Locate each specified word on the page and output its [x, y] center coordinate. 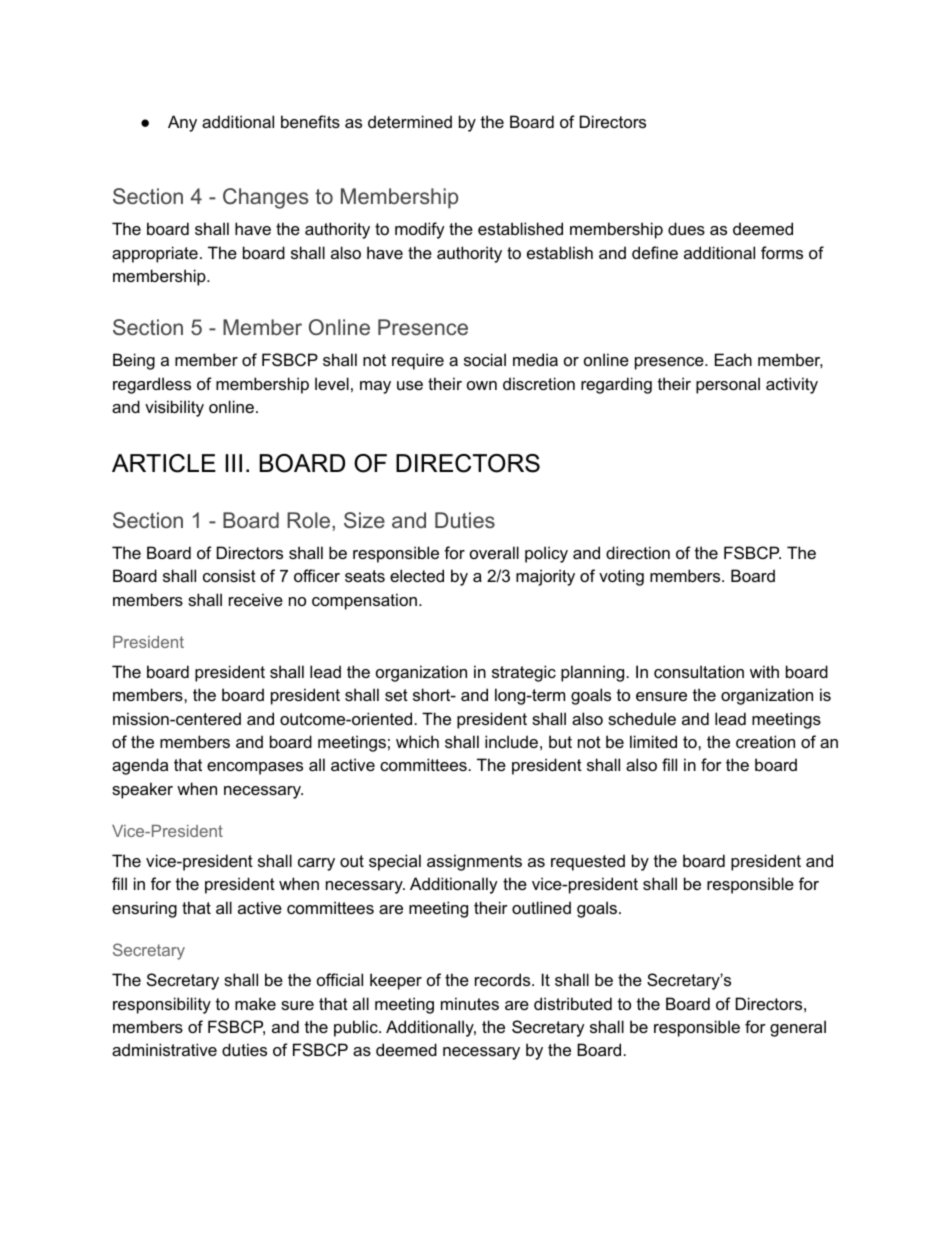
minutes [470, 1003]
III [234, 463]
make [255, 1003]
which [417, 741]
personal [728, 385]
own [482, 385]
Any [182, 123]
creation [765, 741]
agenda [140, 766]
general [798, 1028]
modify [420, 230]
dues [686, 228]
